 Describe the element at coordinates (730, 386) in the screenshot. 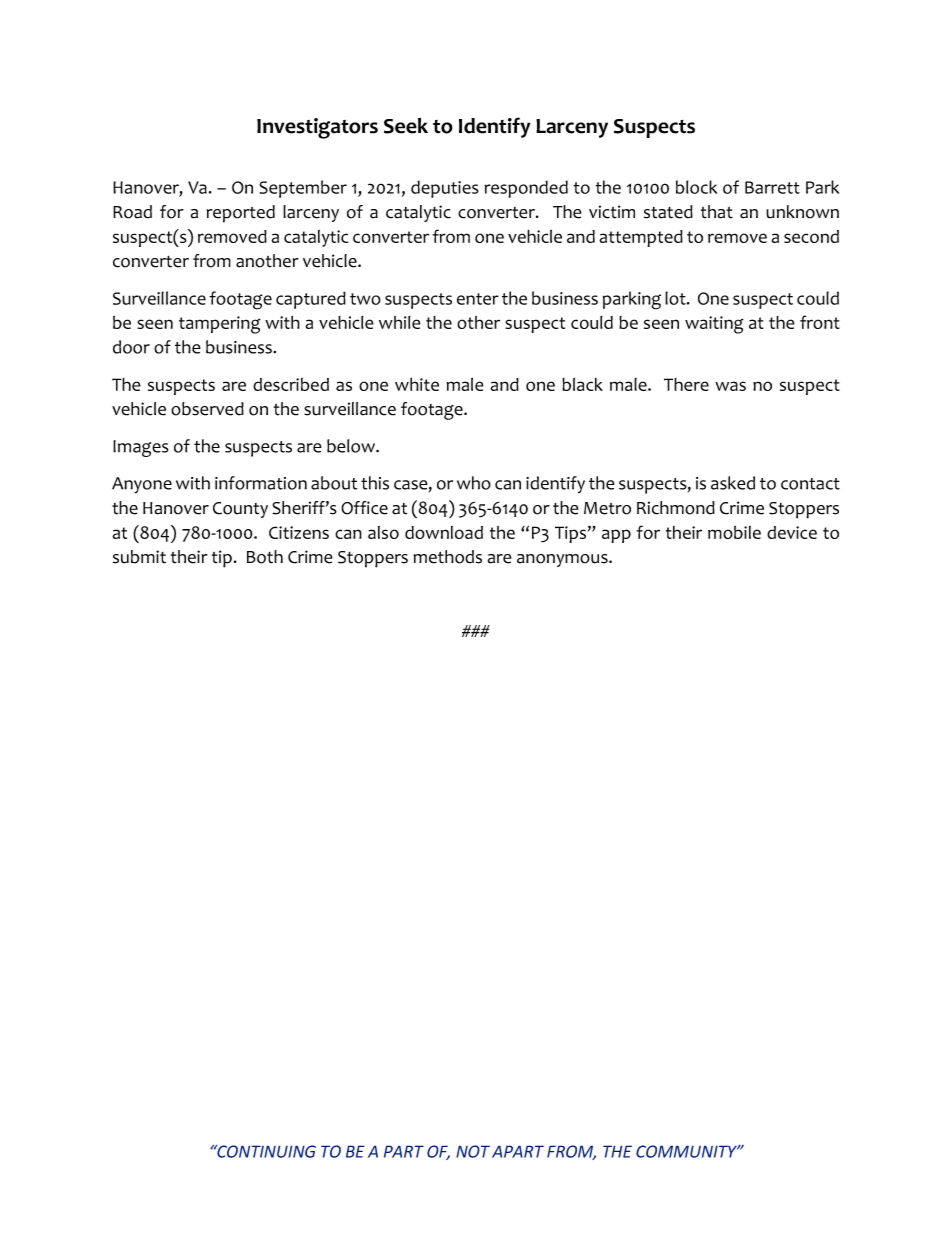

I see `was` at that location.
